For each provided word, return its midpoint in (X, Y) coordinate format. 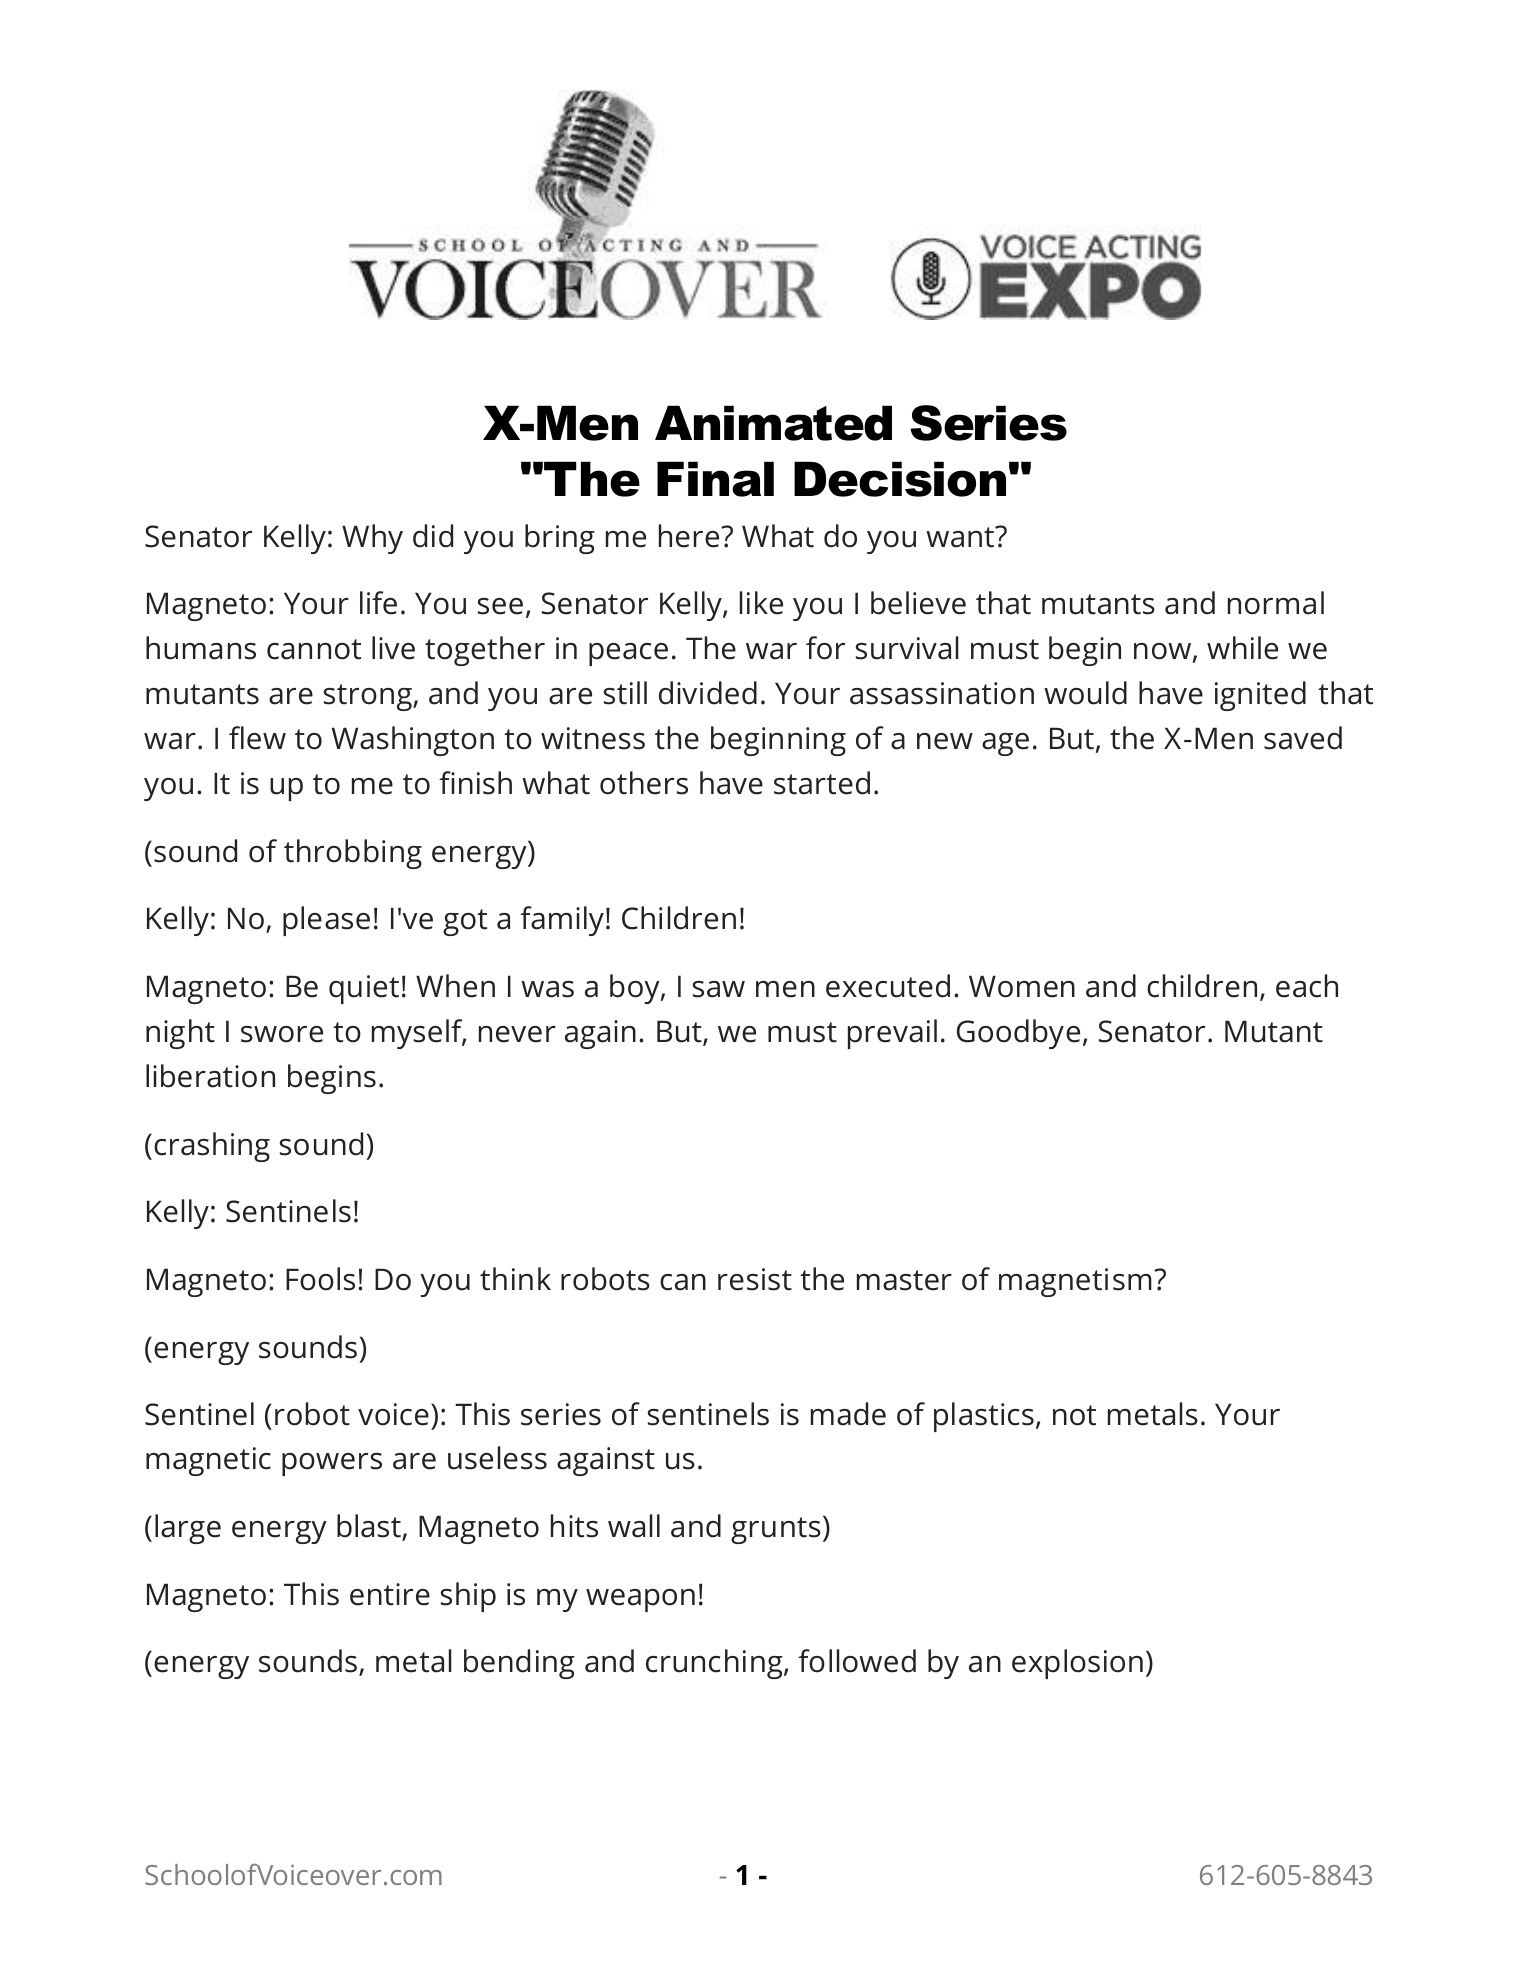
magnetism (1075, 1282)
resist (755, 1279)
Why (372, 539)
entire (390, 1594)
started (822, 783)
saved (1303, 738)
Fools (320, 1279)
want (961, 537)
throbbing (353, 854)
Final (715, 479)
